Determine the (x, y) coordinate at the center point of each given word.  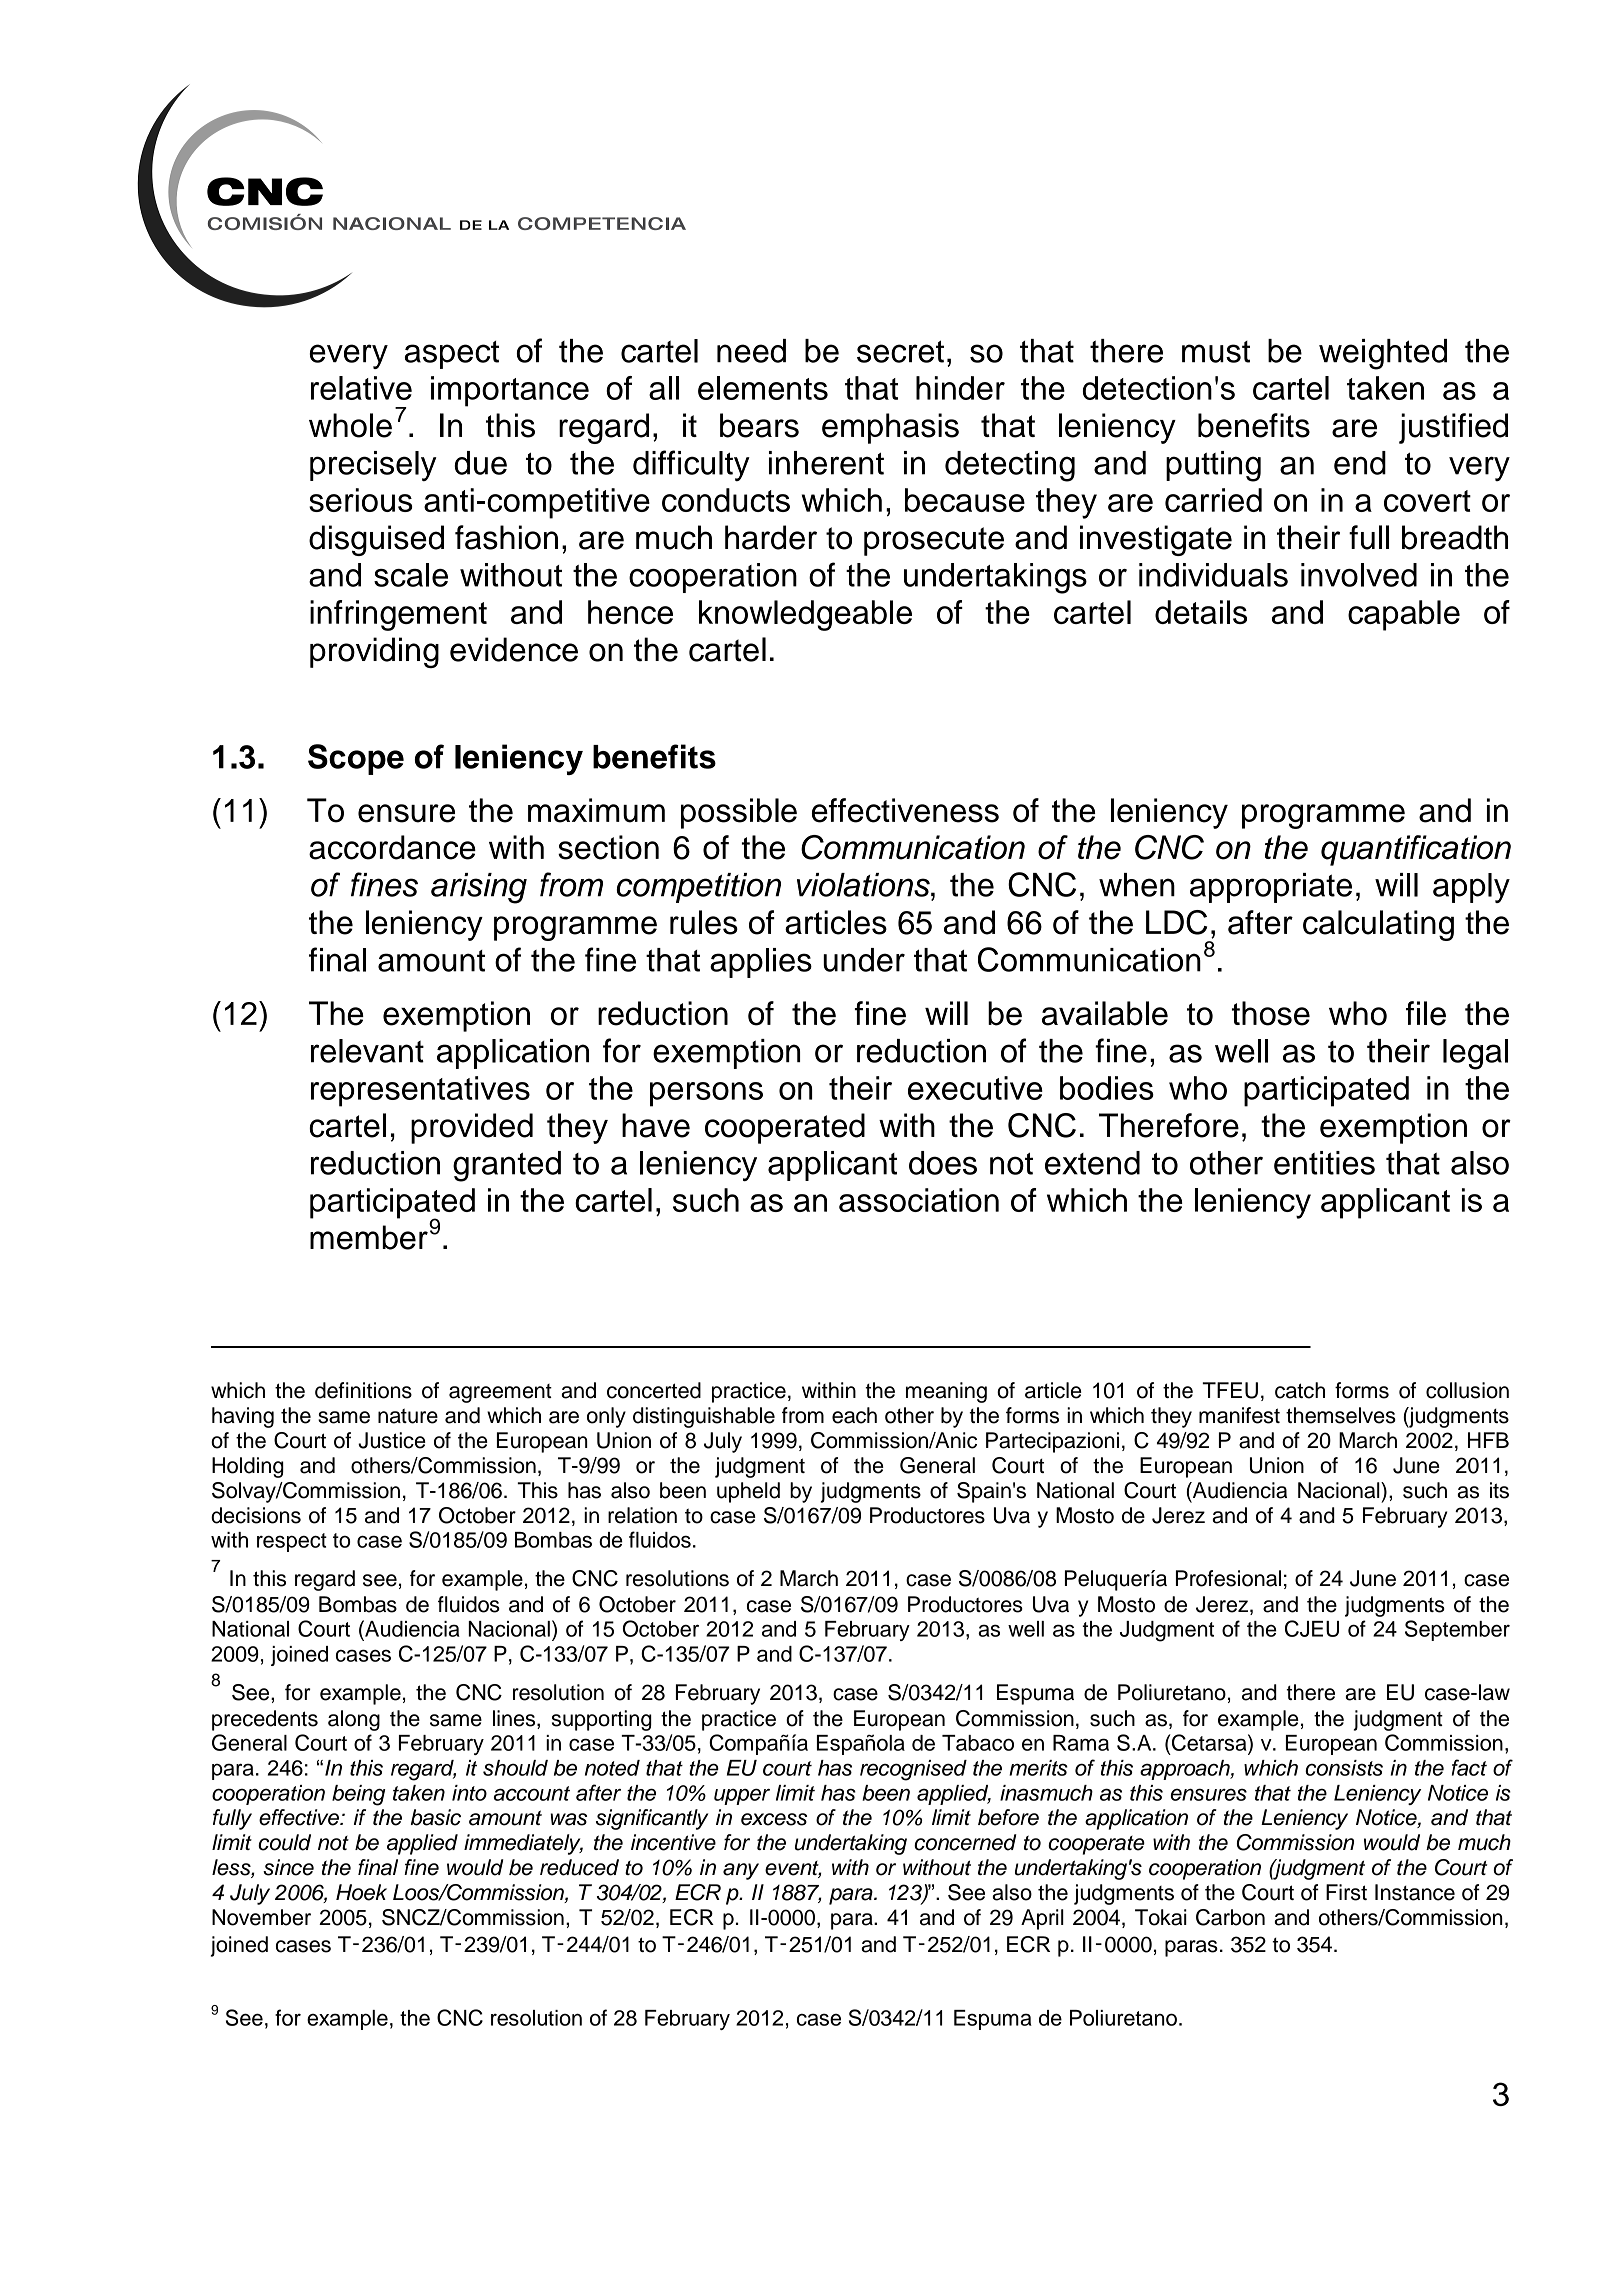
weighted (1383, 354)
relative (361, 388)
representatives (420, 1091)
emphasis (890, 428)
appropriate (1271, 888)
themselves (1341, 1415)
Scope (356, 759)
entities (1324, 1163)
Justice (392, 1440)
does (943, 1163)
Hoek (361, 1892)
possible (739, 813)
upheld (748, 1492)
